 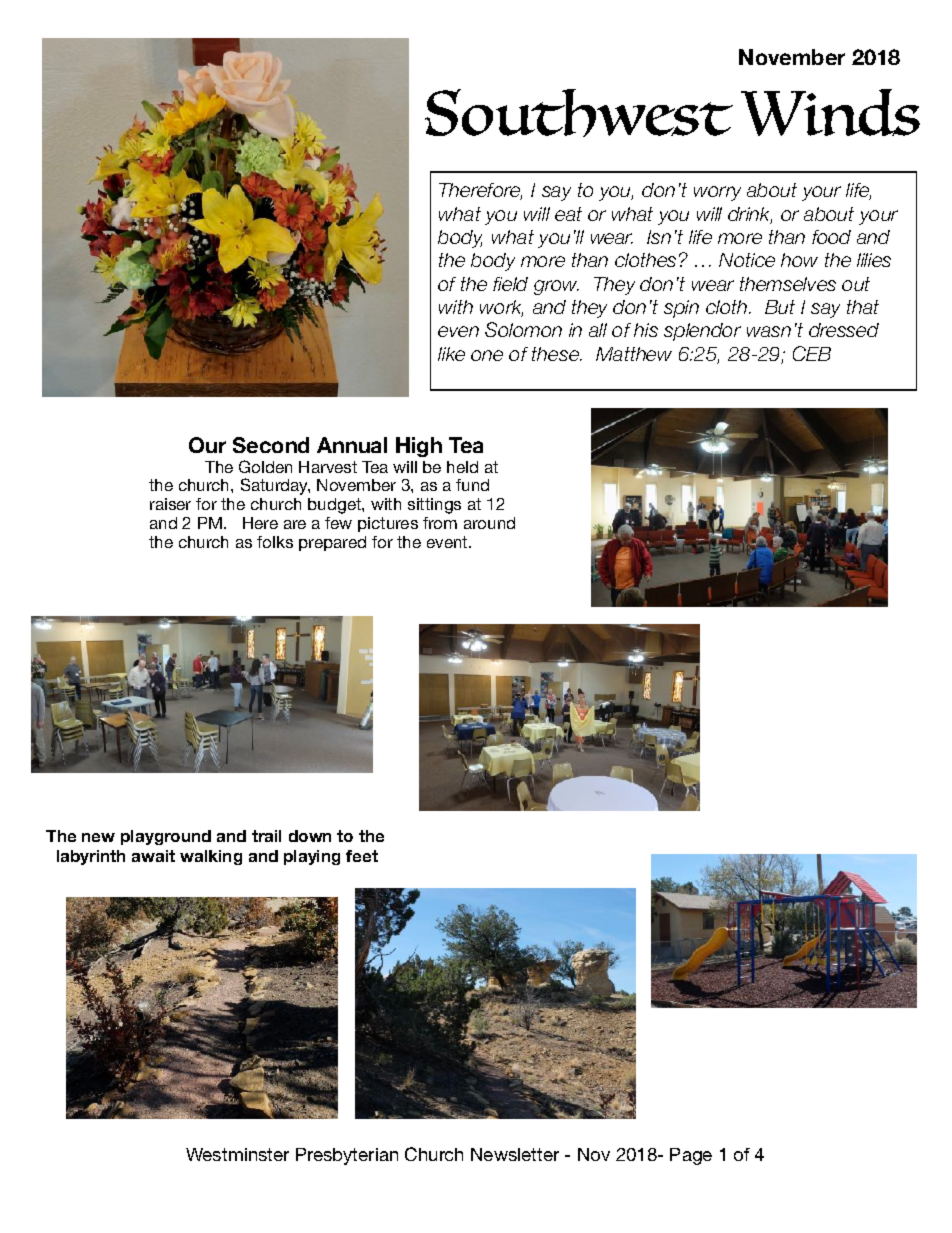 What do you see at coordinates (579, 113) in the screenshot?
I see `Southwest` at bounding box center [579, 113].
